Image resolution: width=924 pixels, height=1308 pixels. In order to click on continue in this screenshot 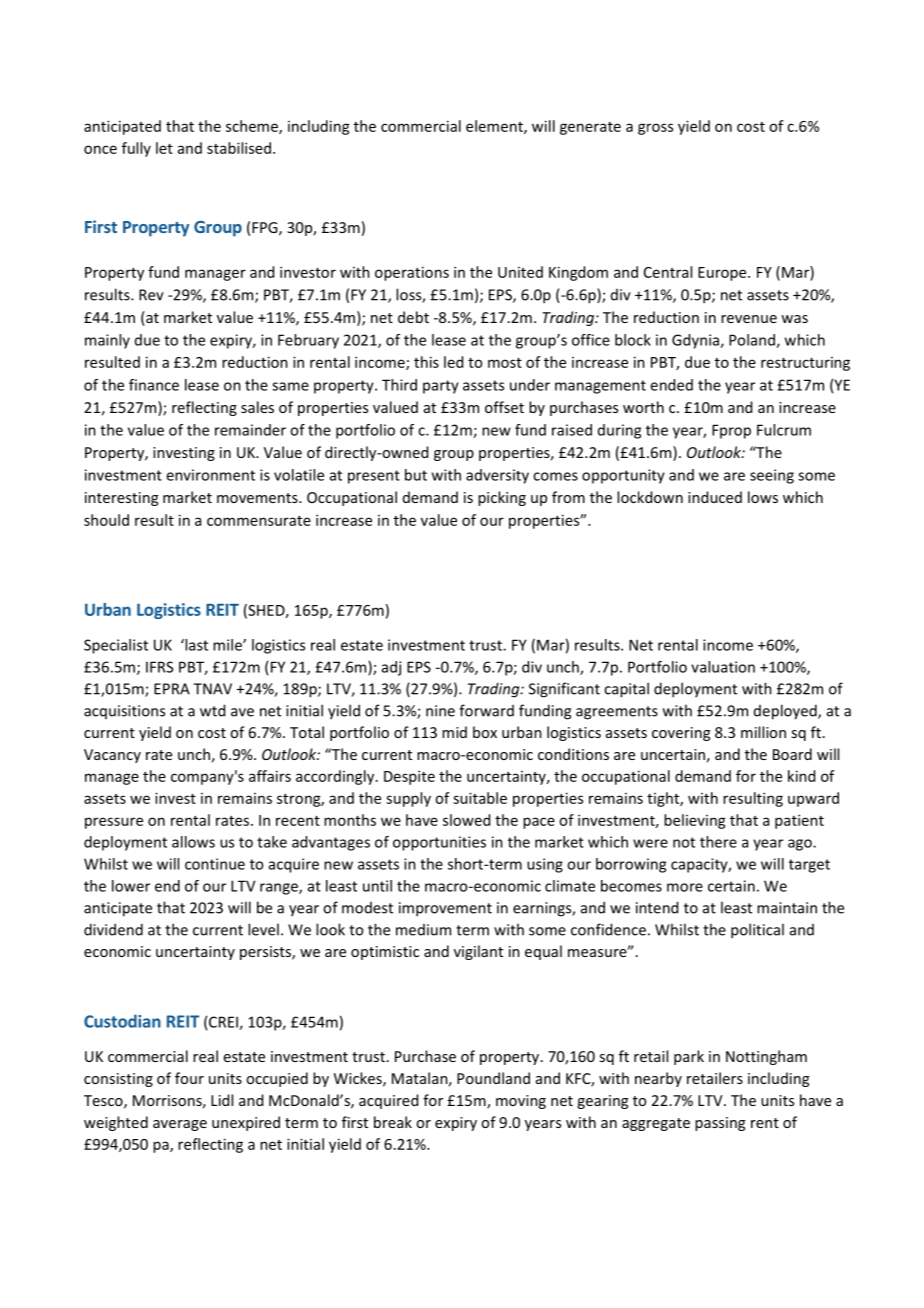, I will do `click(215, 864)`.
